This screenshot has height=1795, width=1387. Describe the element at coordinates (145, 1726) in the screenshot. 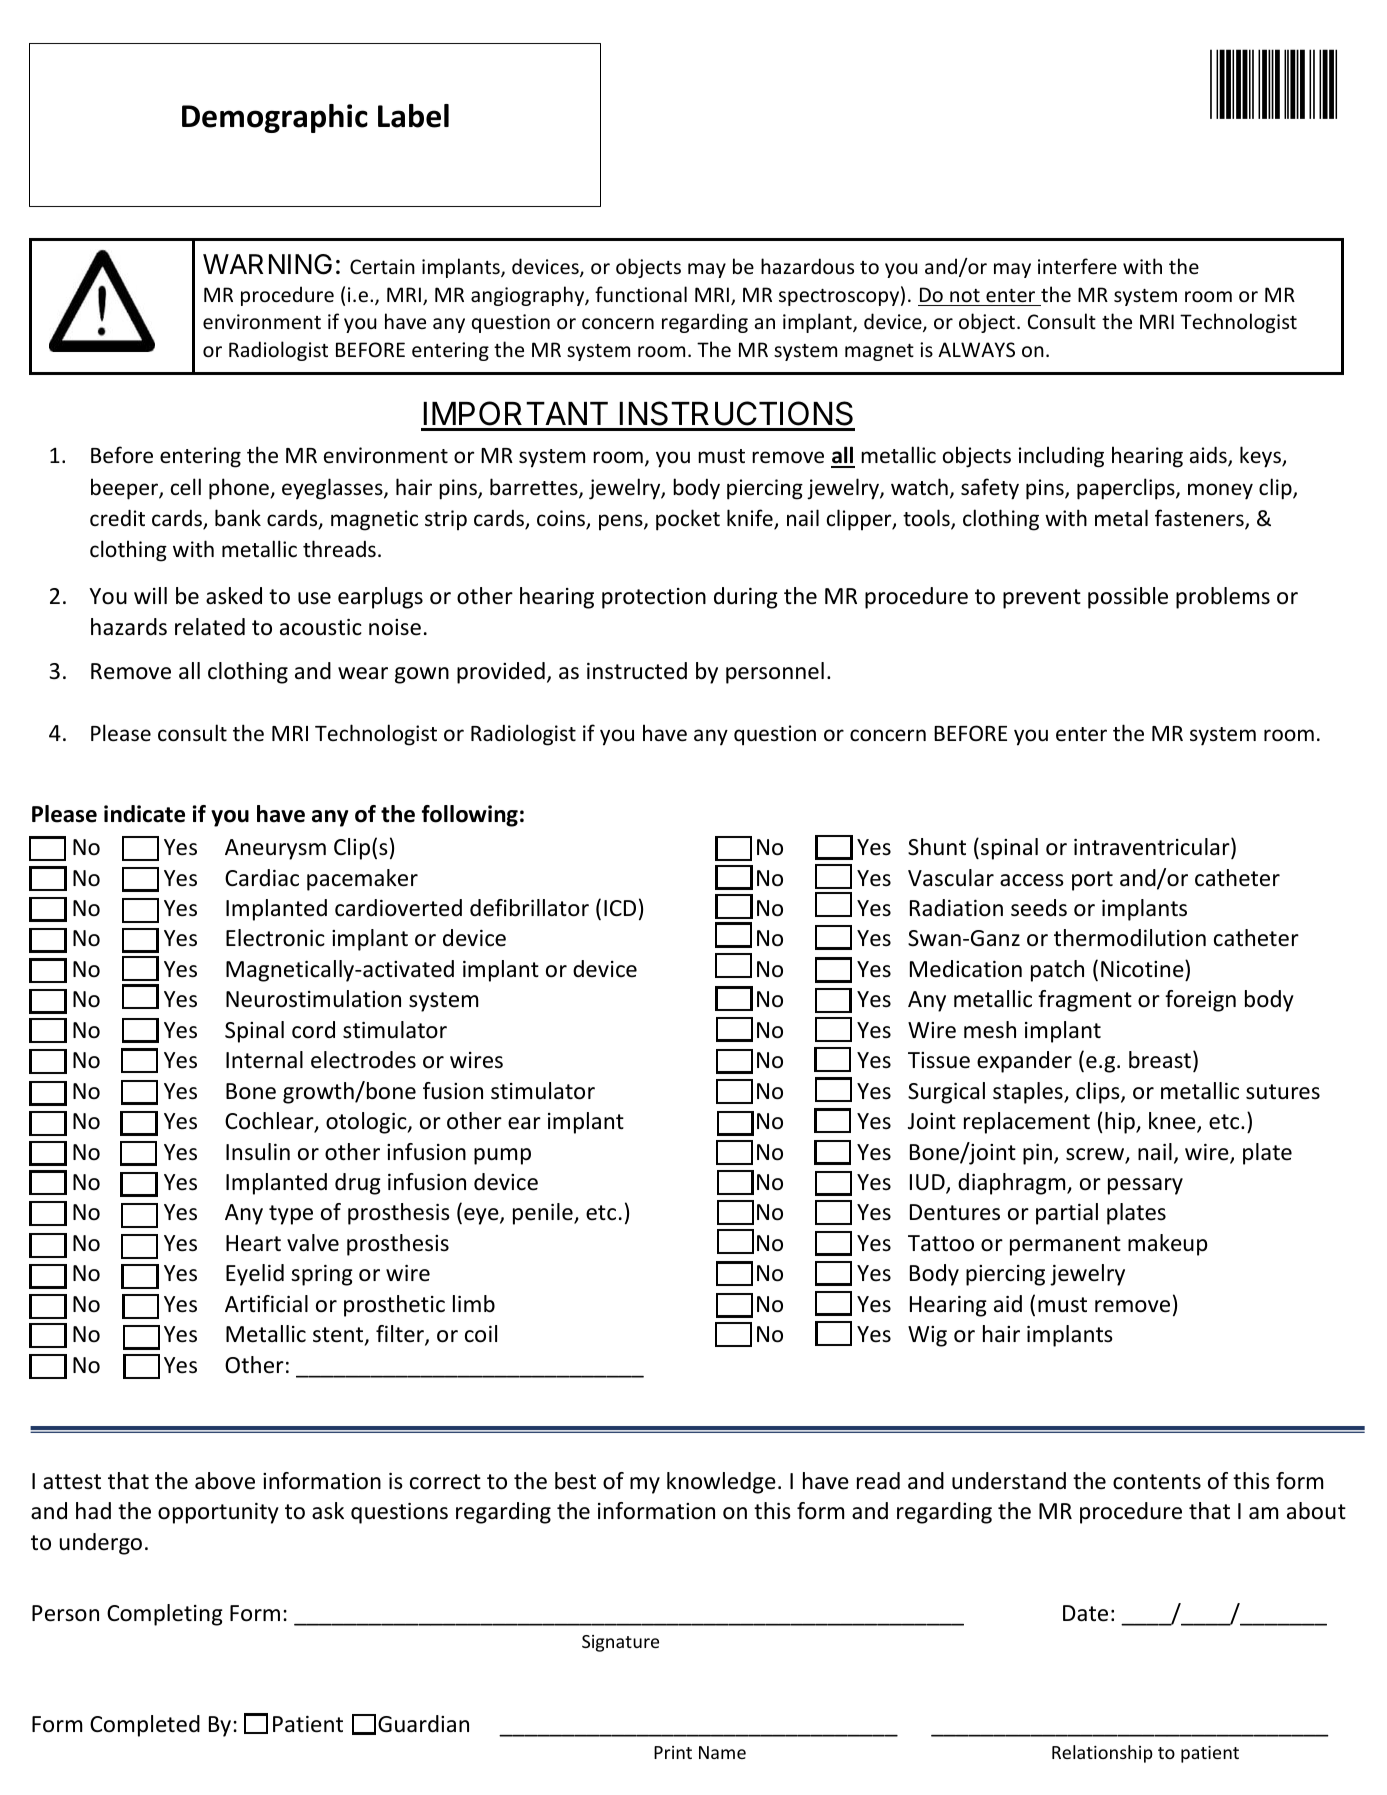

I see `Completed` at that location.
